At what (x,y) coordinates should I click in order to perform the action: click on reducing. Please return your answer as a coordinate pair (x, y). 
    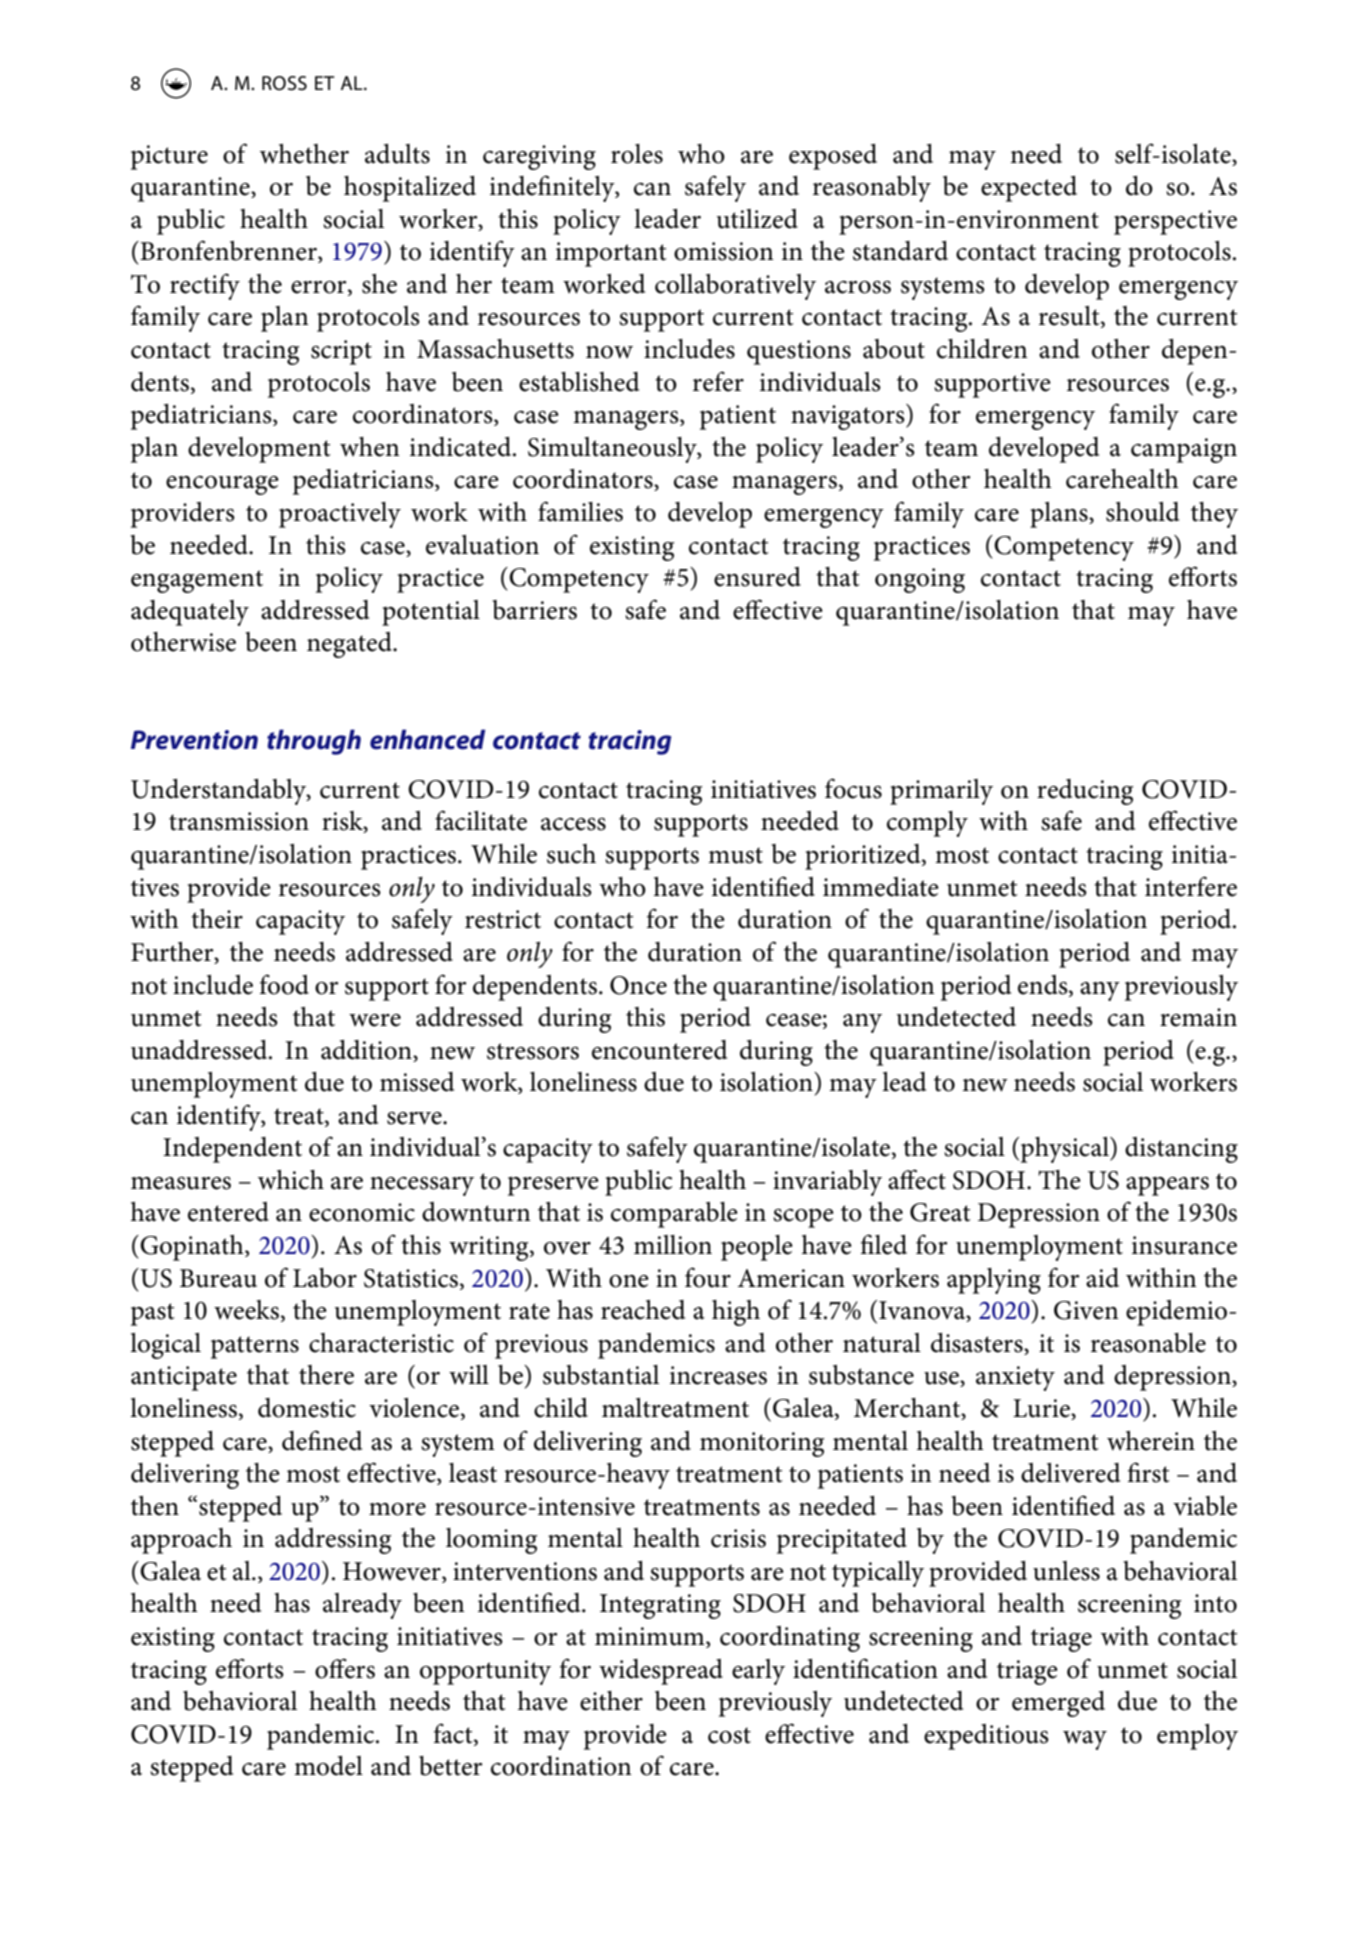
    Looking at the image, I should click on (1085, 792).
